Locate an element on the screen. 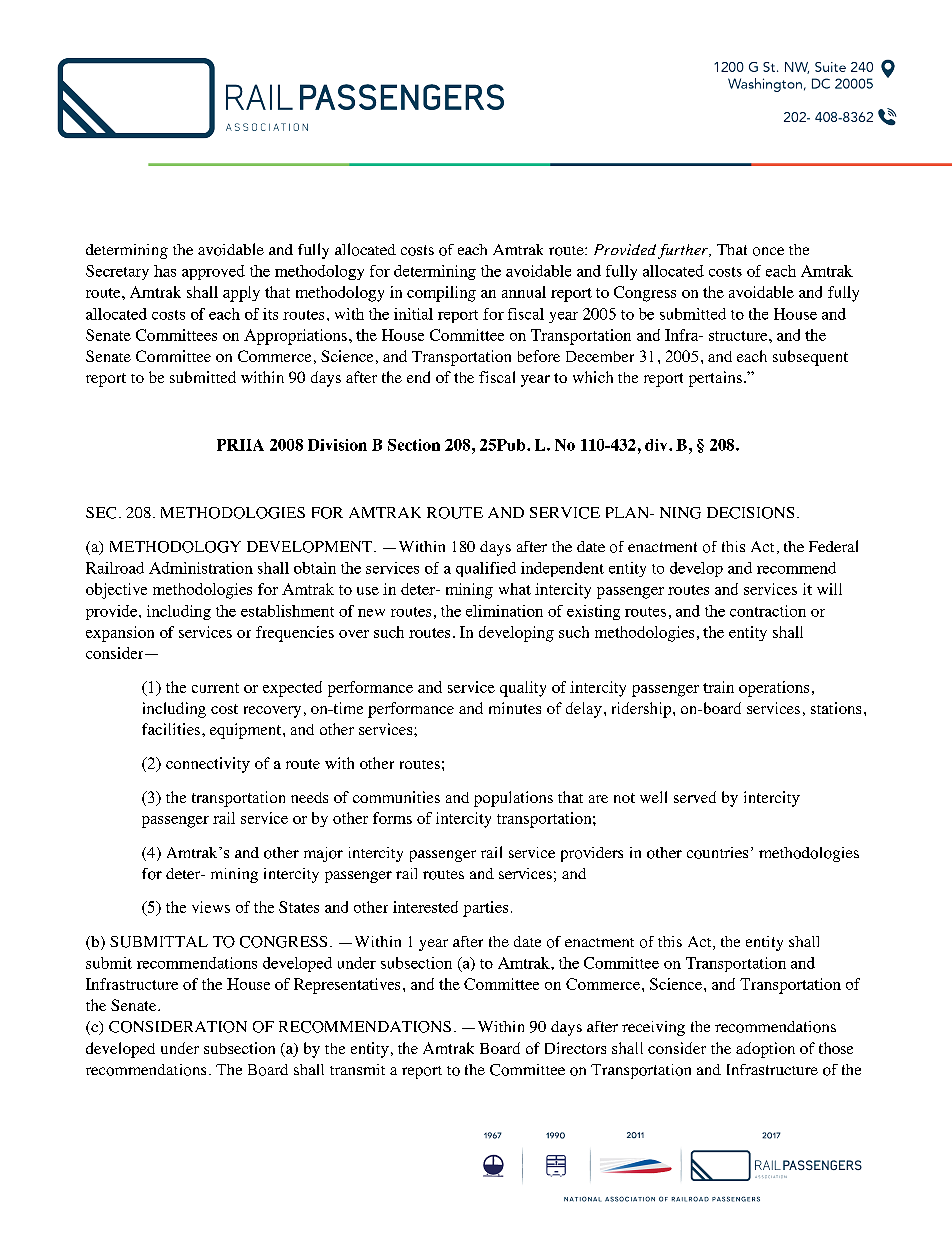  Directors is located at coordinates (575, 1048).
